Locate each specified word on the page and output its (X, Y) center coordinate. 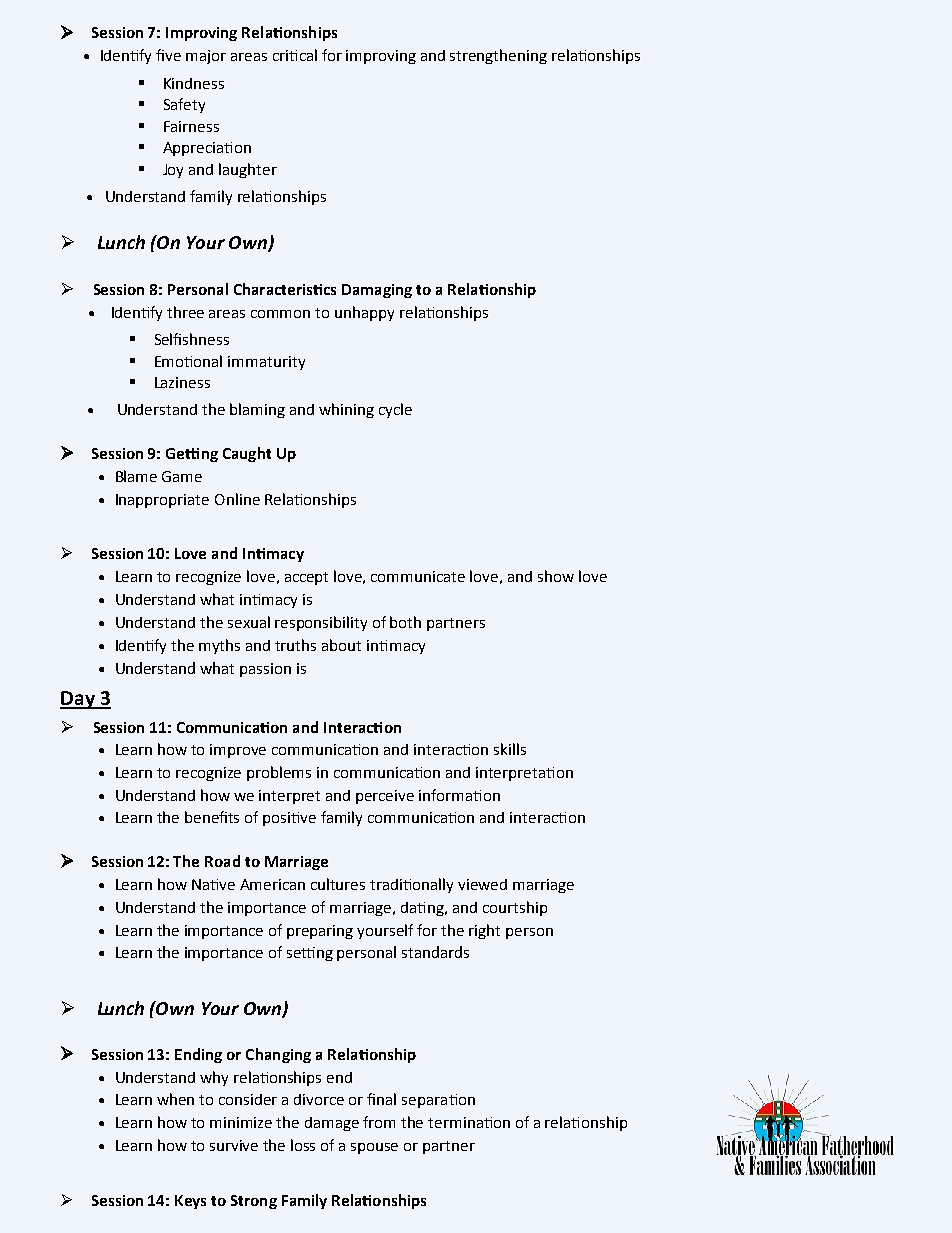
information (459, 795)
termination (469, 1122)
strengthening (498, 56)
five (168, 55)
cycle (395, 410)
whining (346, 410)
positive (289, 819)
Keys (190, 1202)
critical (295, 55)
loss (303, 1145)
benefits (212, 817)
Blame (136, 476)
